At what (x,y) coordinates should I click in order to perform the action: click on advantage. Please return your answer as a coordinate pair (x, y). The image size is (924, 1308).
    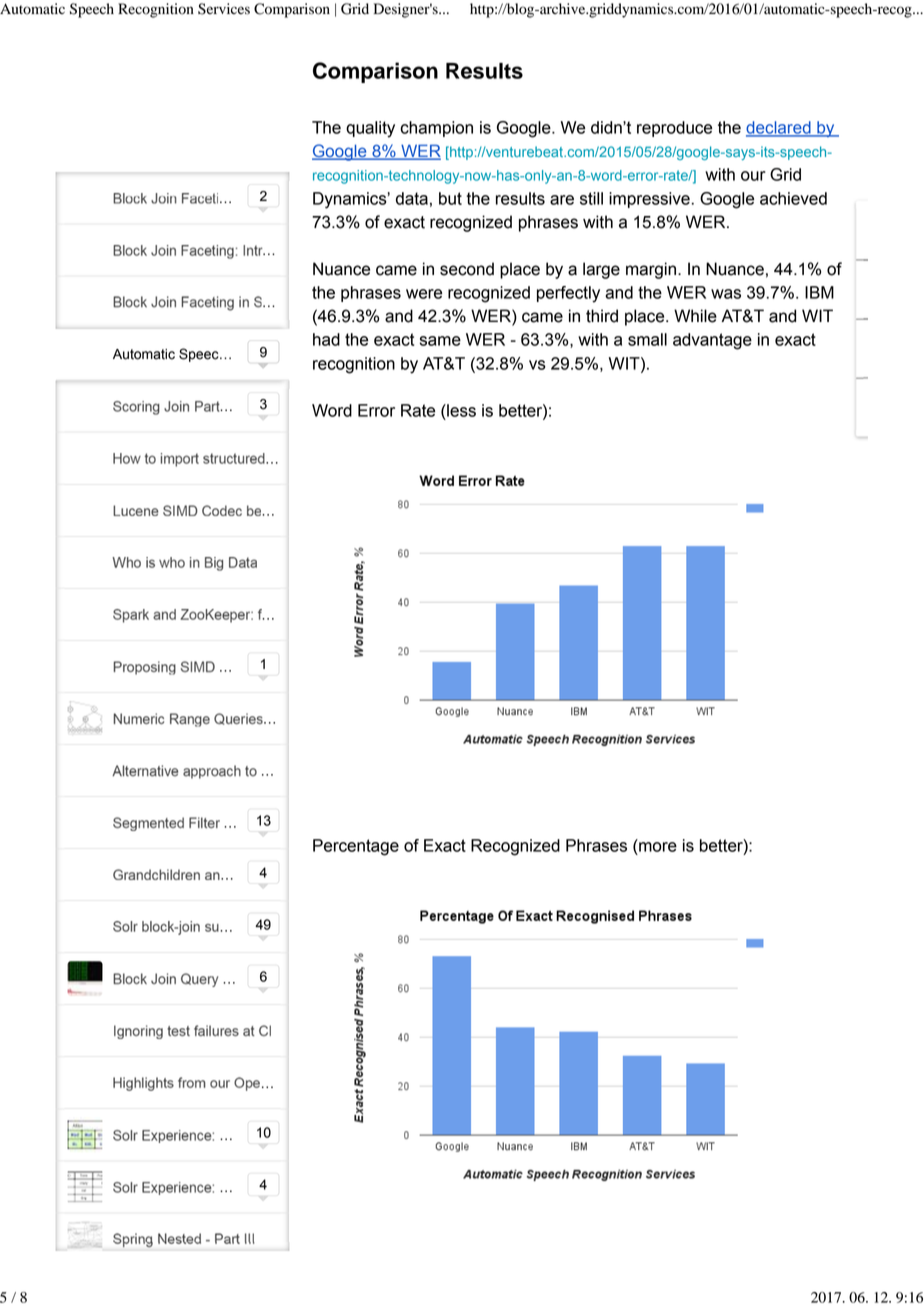
    Looking at the image, I should click on (712, 341).
